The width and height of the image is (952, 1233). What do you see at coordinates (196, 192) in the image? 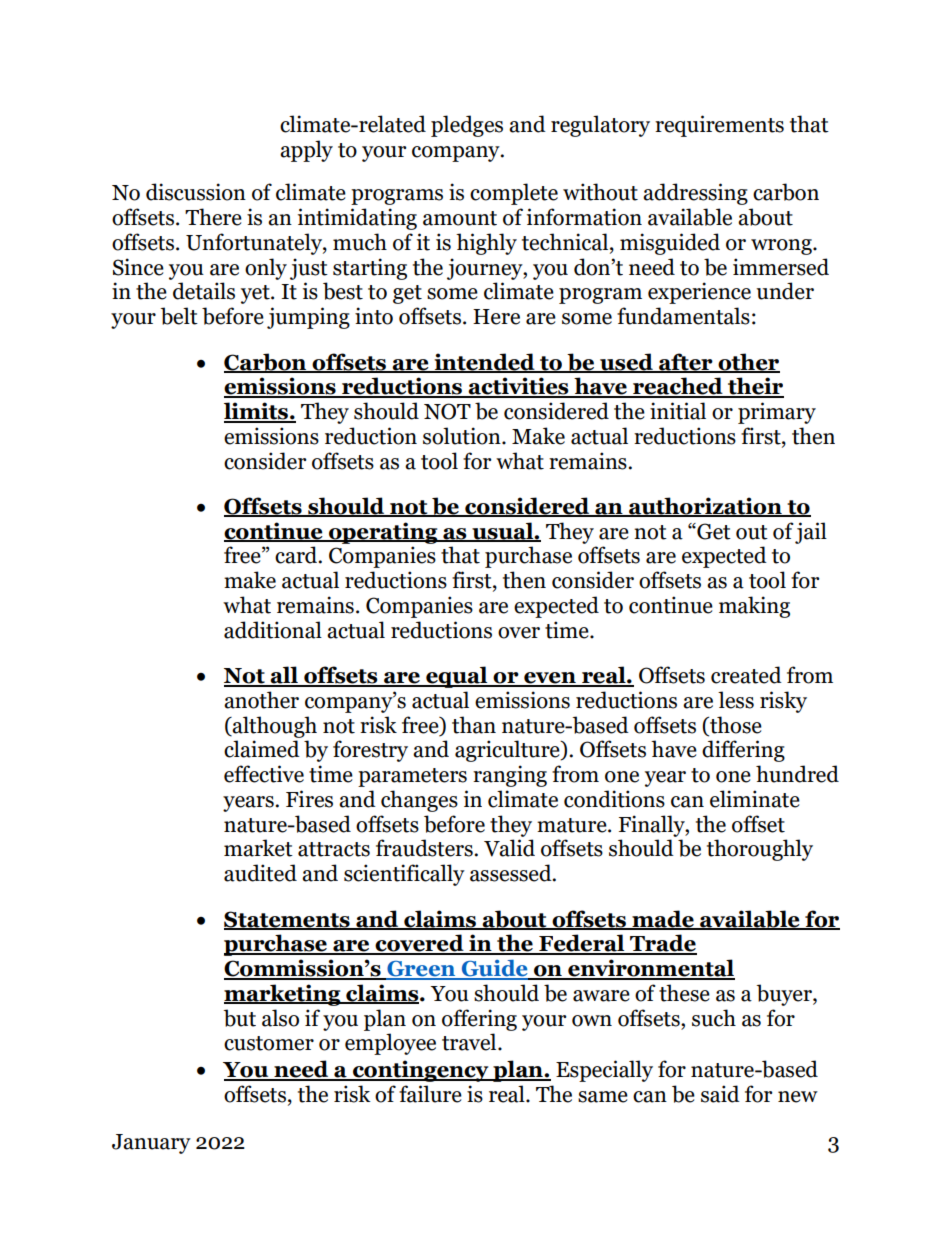
I see `discussion` at bounding box center [196, 192].
